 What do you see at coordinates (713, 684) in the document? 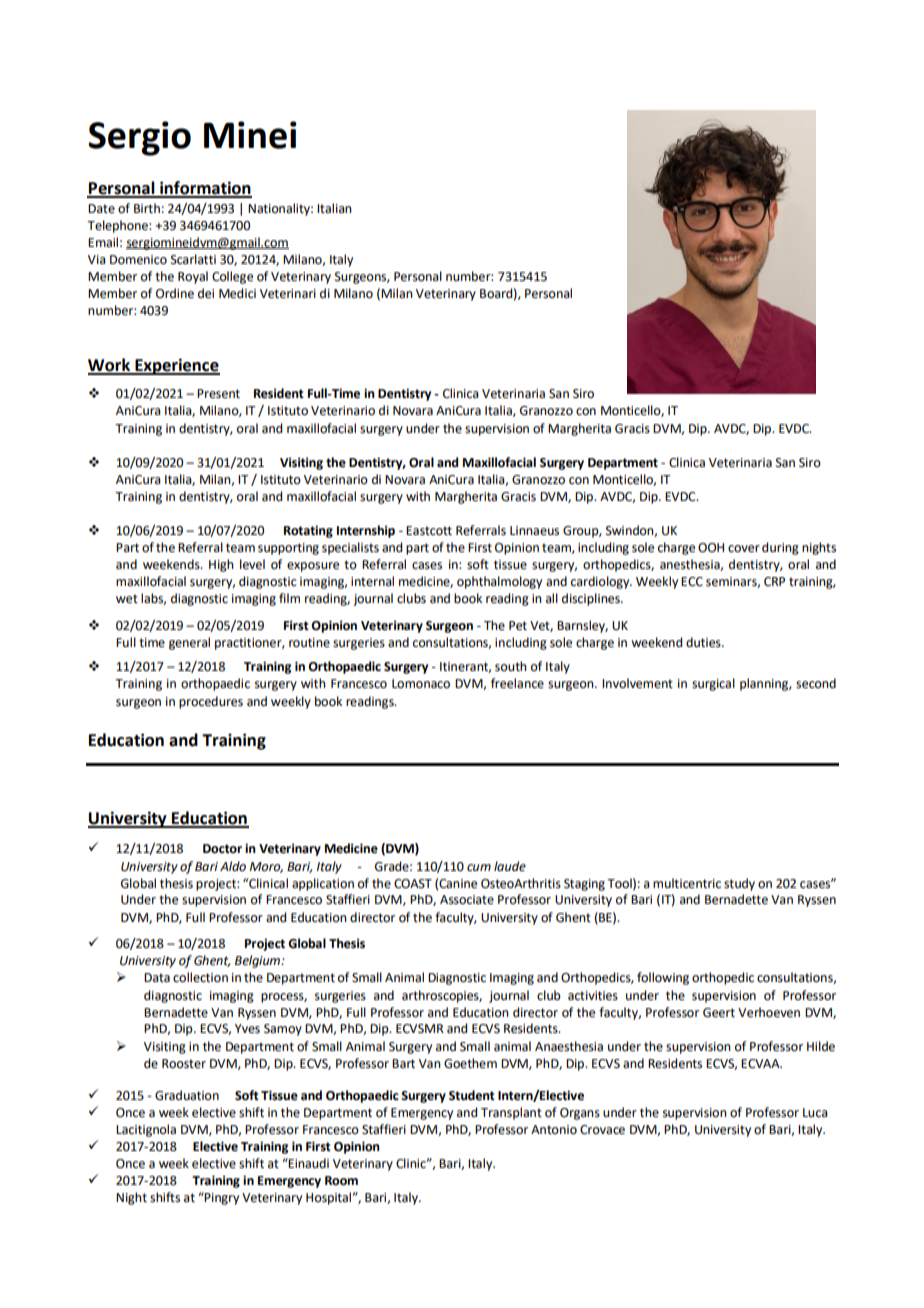
I see `surgical` at bounding box center [713, 684].
